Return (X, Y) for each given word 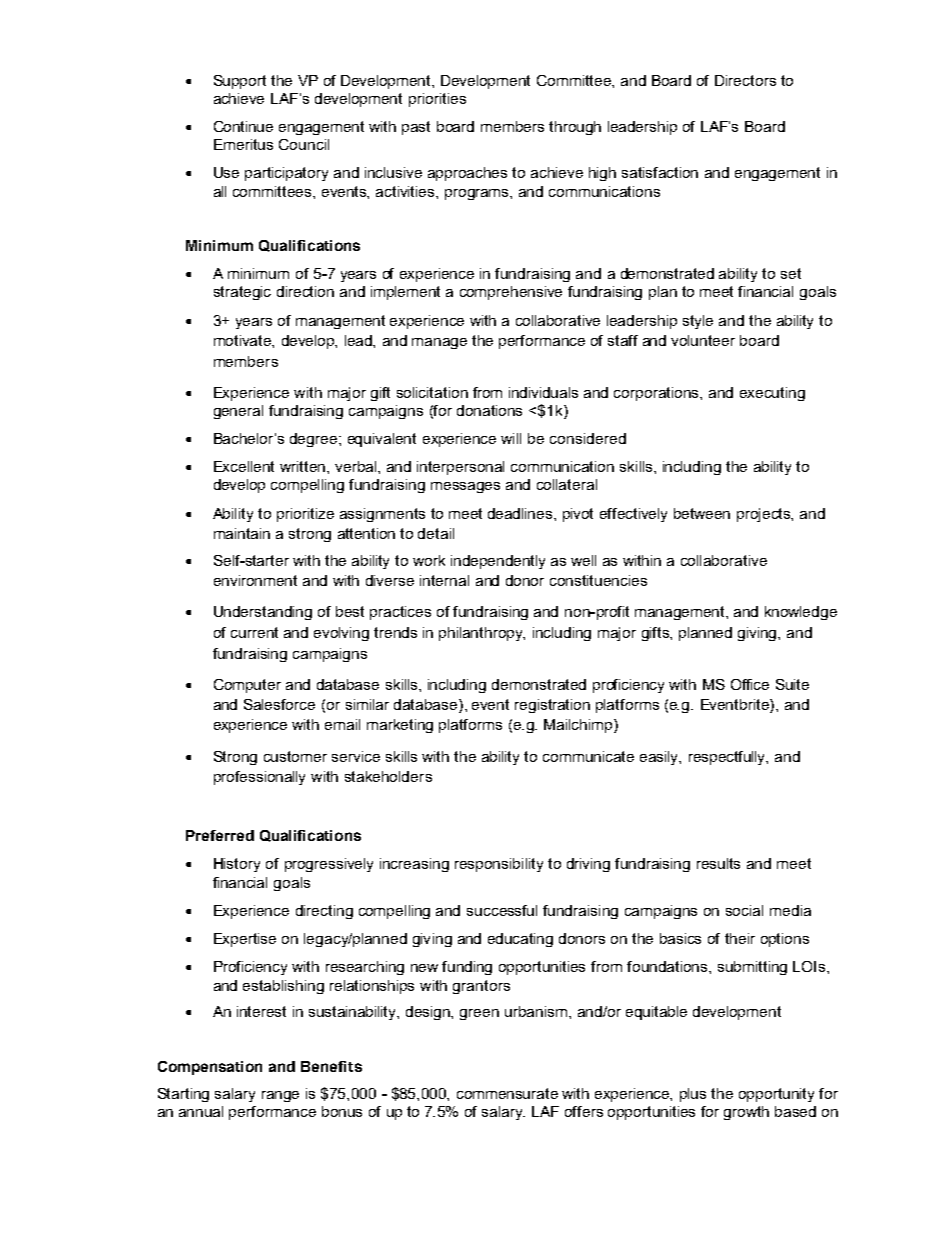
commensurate (507, 1093)
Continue (243, 126)
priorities (437, 100)
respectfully (728, 758)
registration (552, 706)
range (280, 1096)
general (238, 412)
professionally (259, 778)
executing (772, 394)
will (511, 438)
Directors (745, 80)
